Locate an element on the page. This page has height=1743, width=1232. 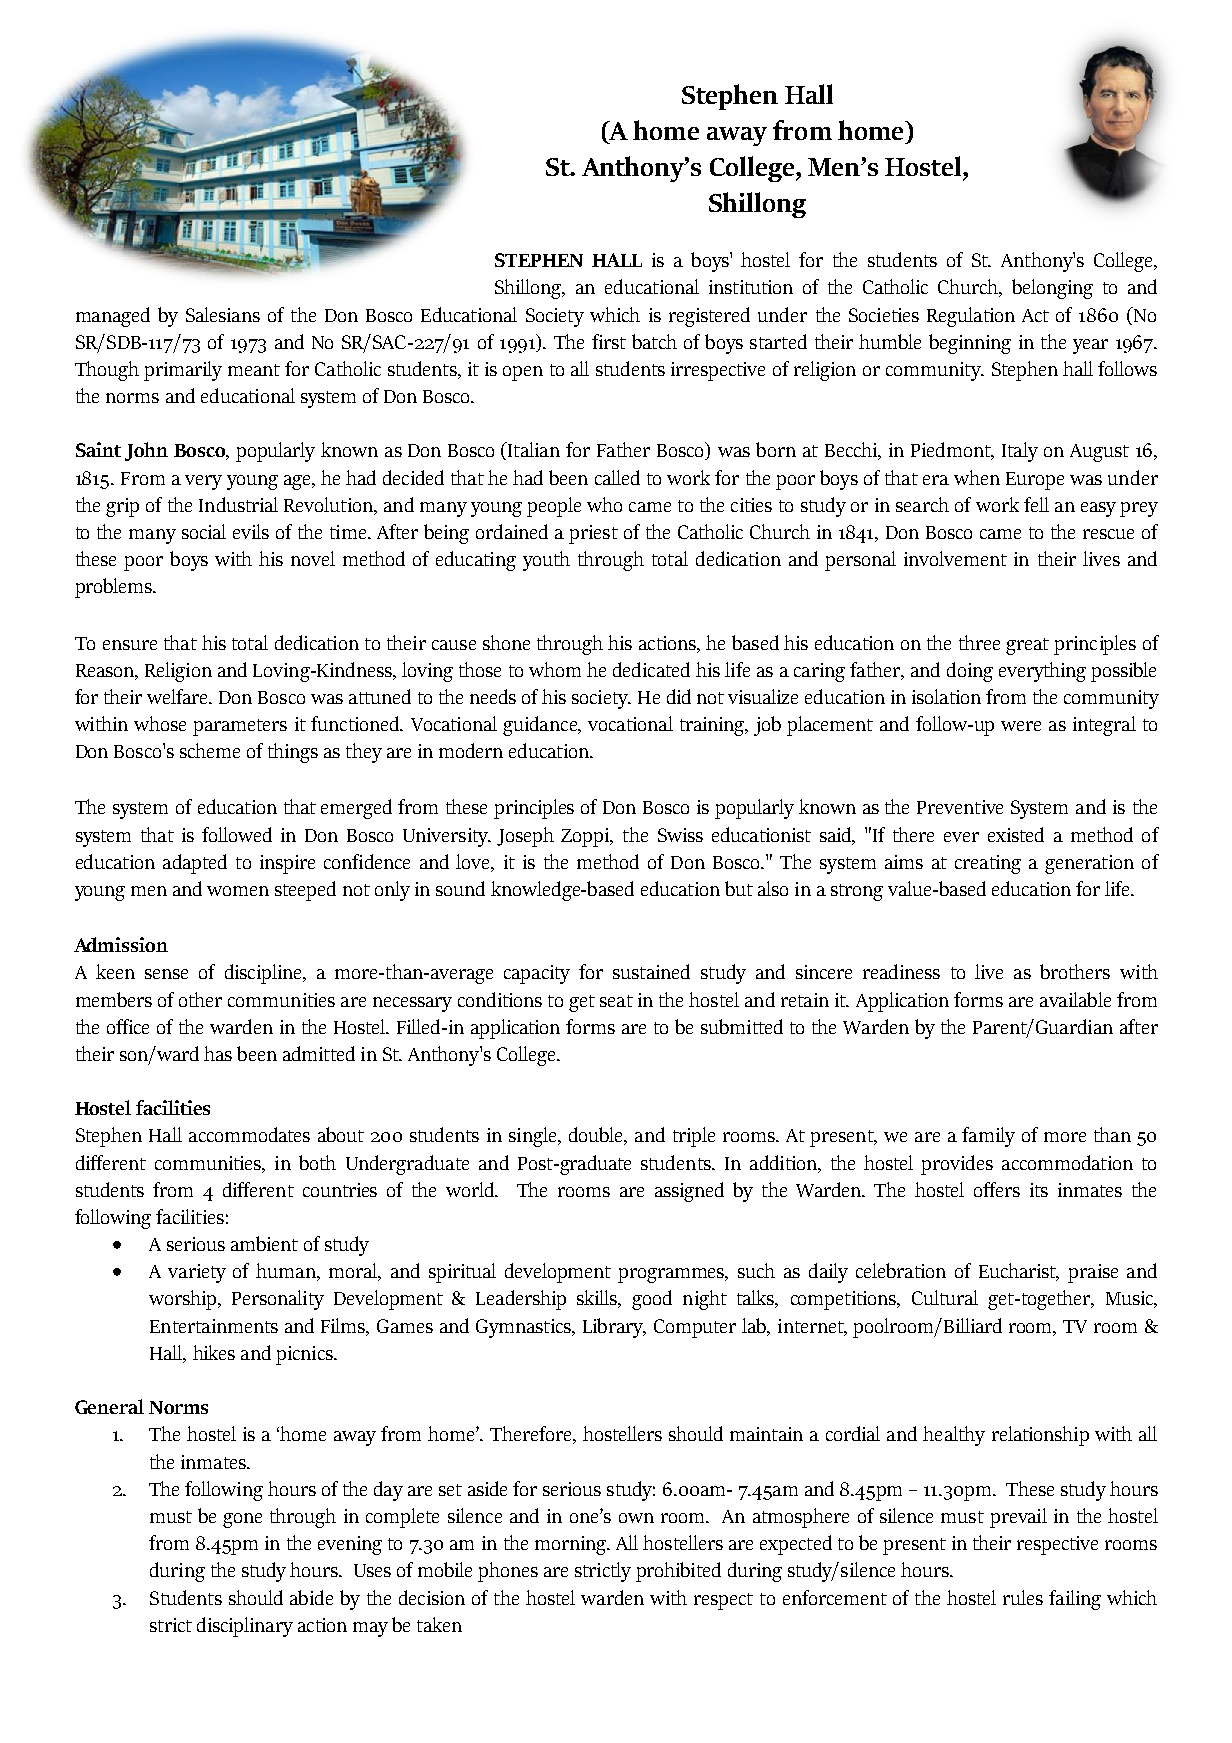
sustained is located at coordinates (651, 971).
